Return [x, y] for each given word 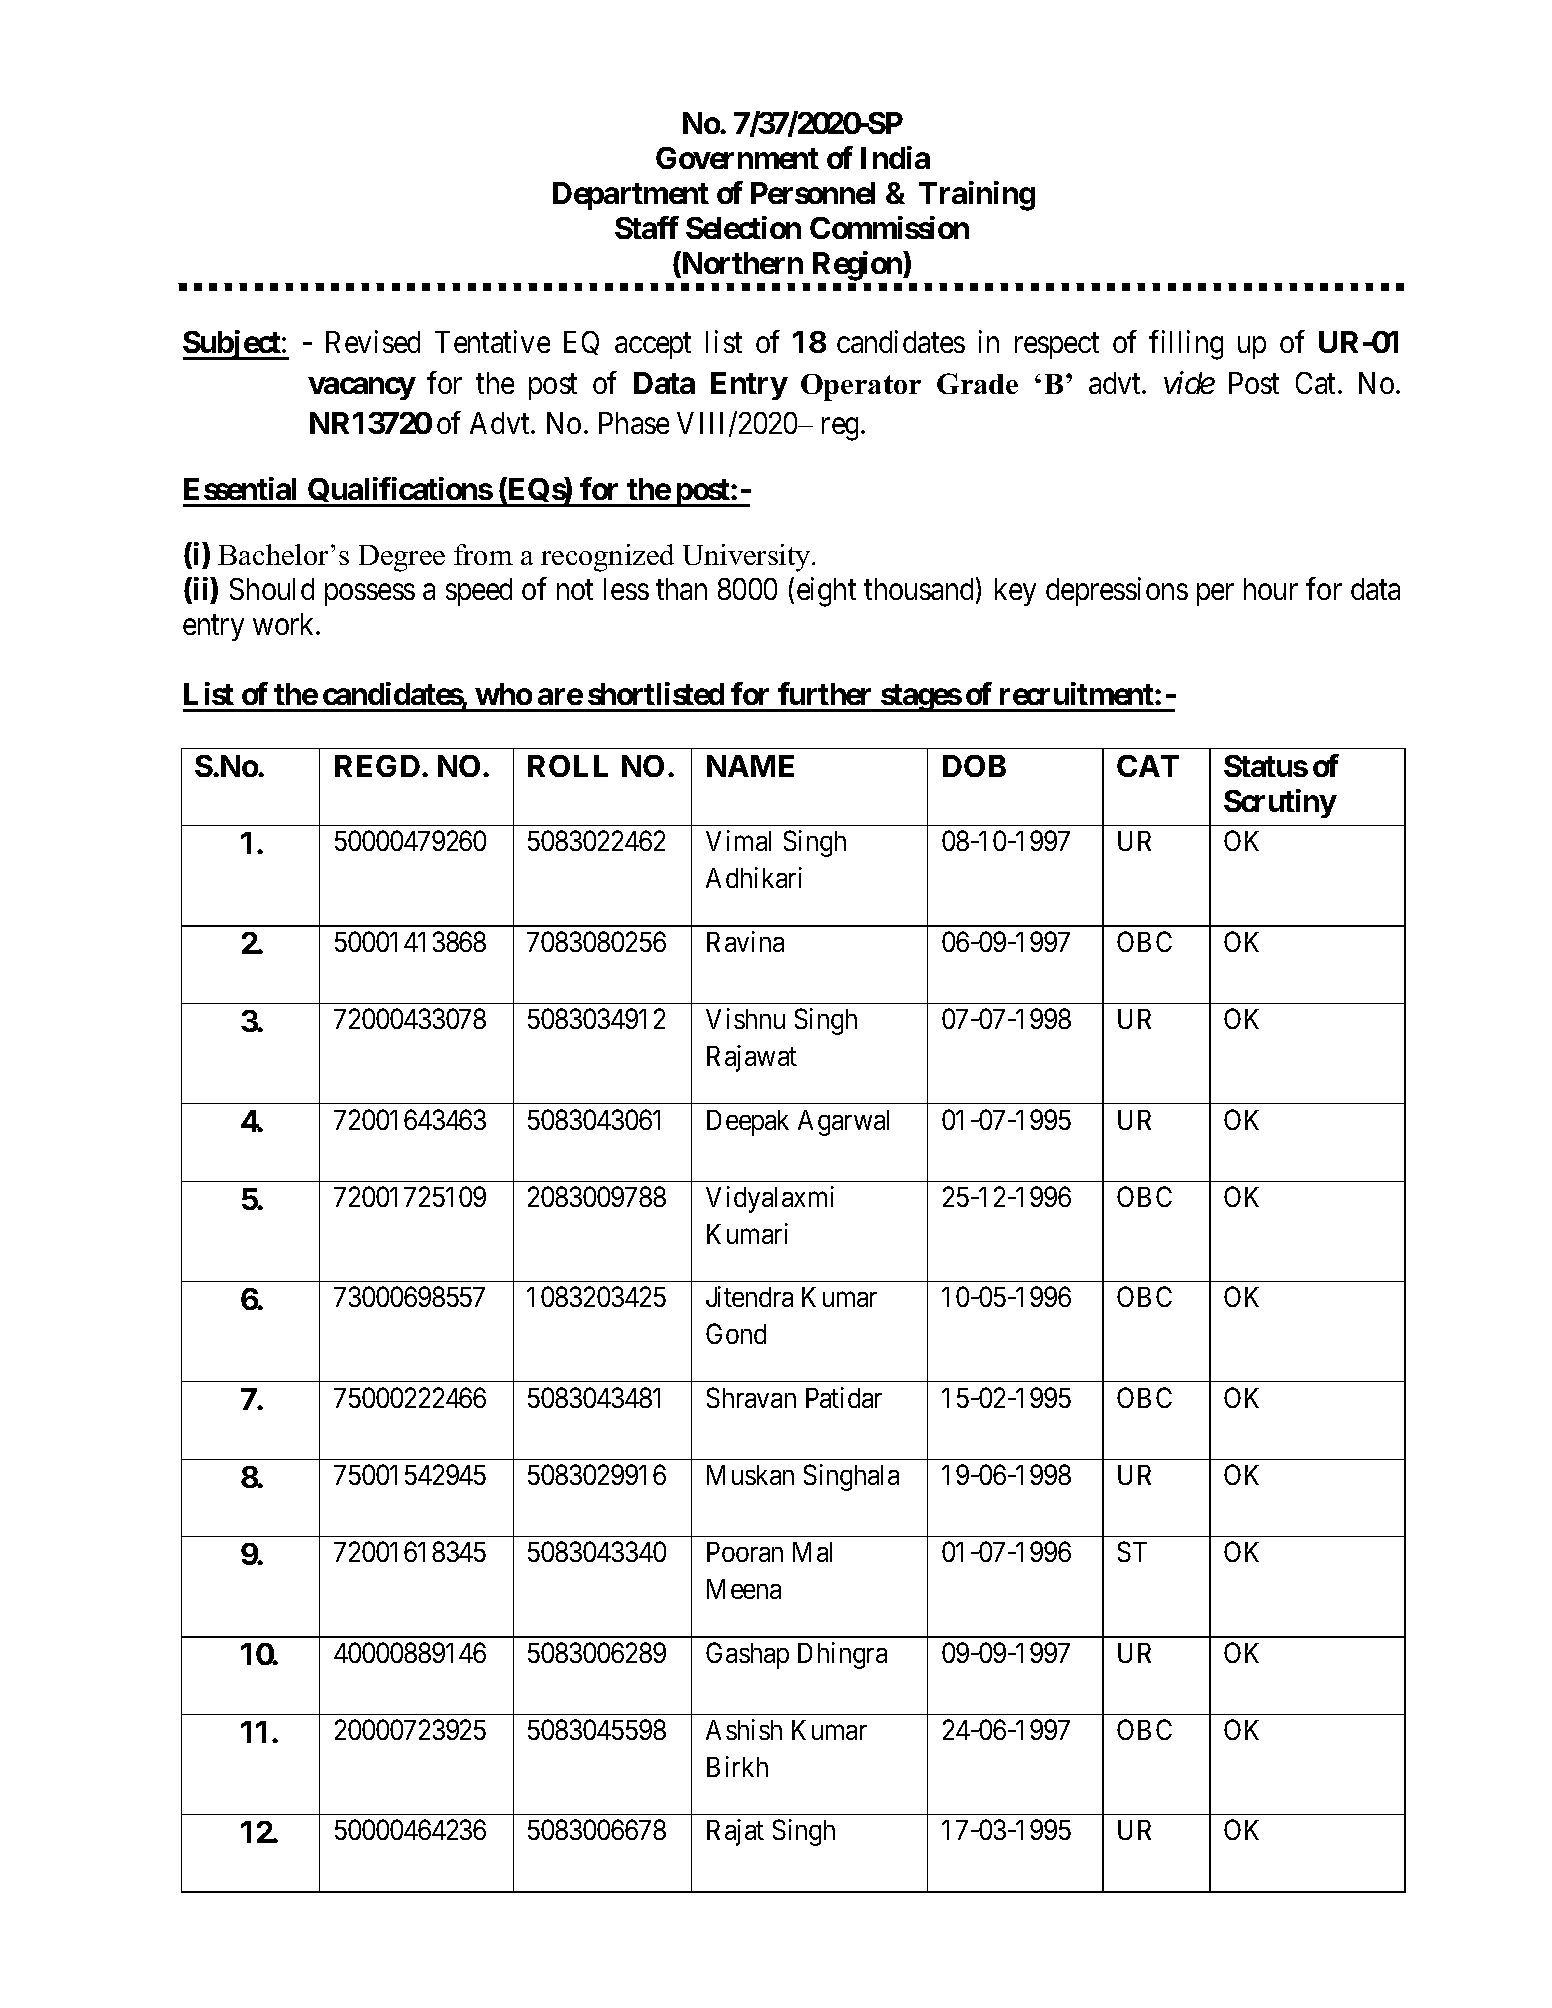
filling [1186, 345]
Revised [373, 342]
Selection [743, 227]
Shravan [751, 1397]
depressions [1117, 591]
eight [826, 592]
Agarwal [843, 1123]
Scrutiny [1280, 803]
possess [370, 595]
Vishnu [745, 1018]
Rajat [735, 1832]
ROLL [568, 766]
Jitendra [749, 1296]
